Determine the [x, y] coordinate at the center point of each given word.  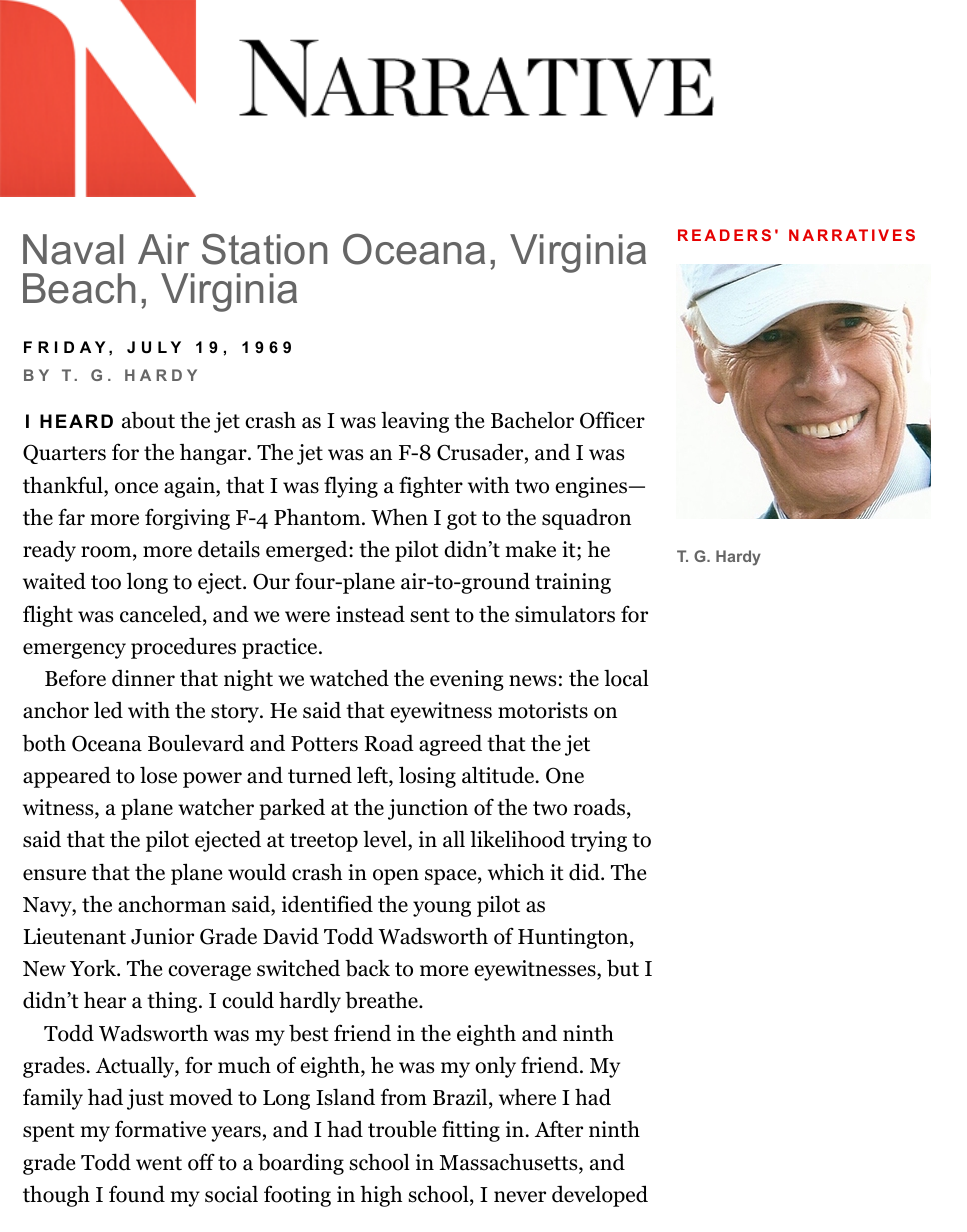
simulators [565, 614]
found [137, 1194]
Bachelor [532, 420]
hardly [310, 1002]
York [94, 968]
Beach [79, 288]
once [136, 488]
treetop [324, 842]
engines [591, 487]
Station [264, 249]
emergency [74, 651]
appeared [67, 777]
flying [351, 487]
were [307, 617]
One [565, 775]
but [623, 968]
